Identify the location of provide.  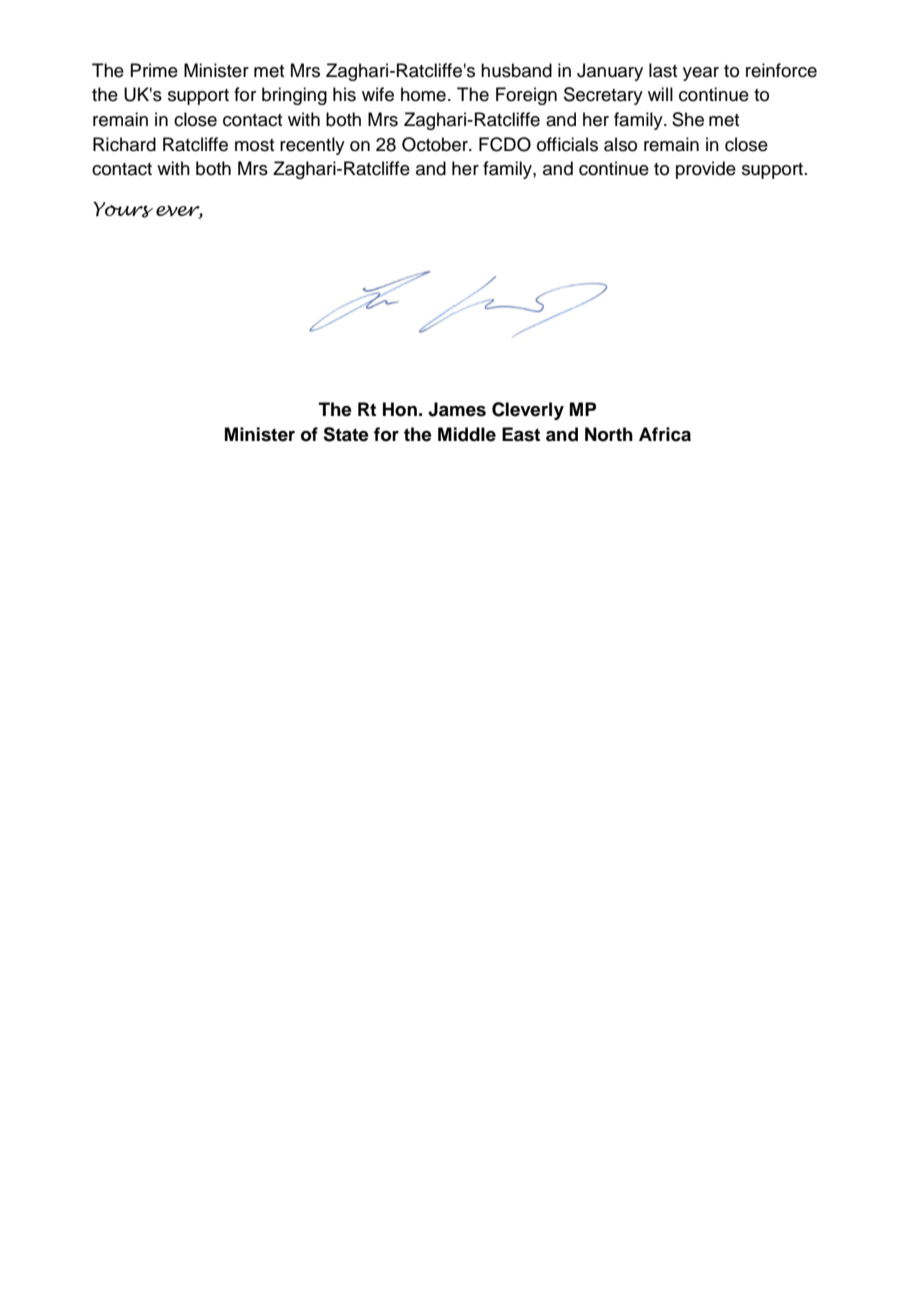
(706, 170).
